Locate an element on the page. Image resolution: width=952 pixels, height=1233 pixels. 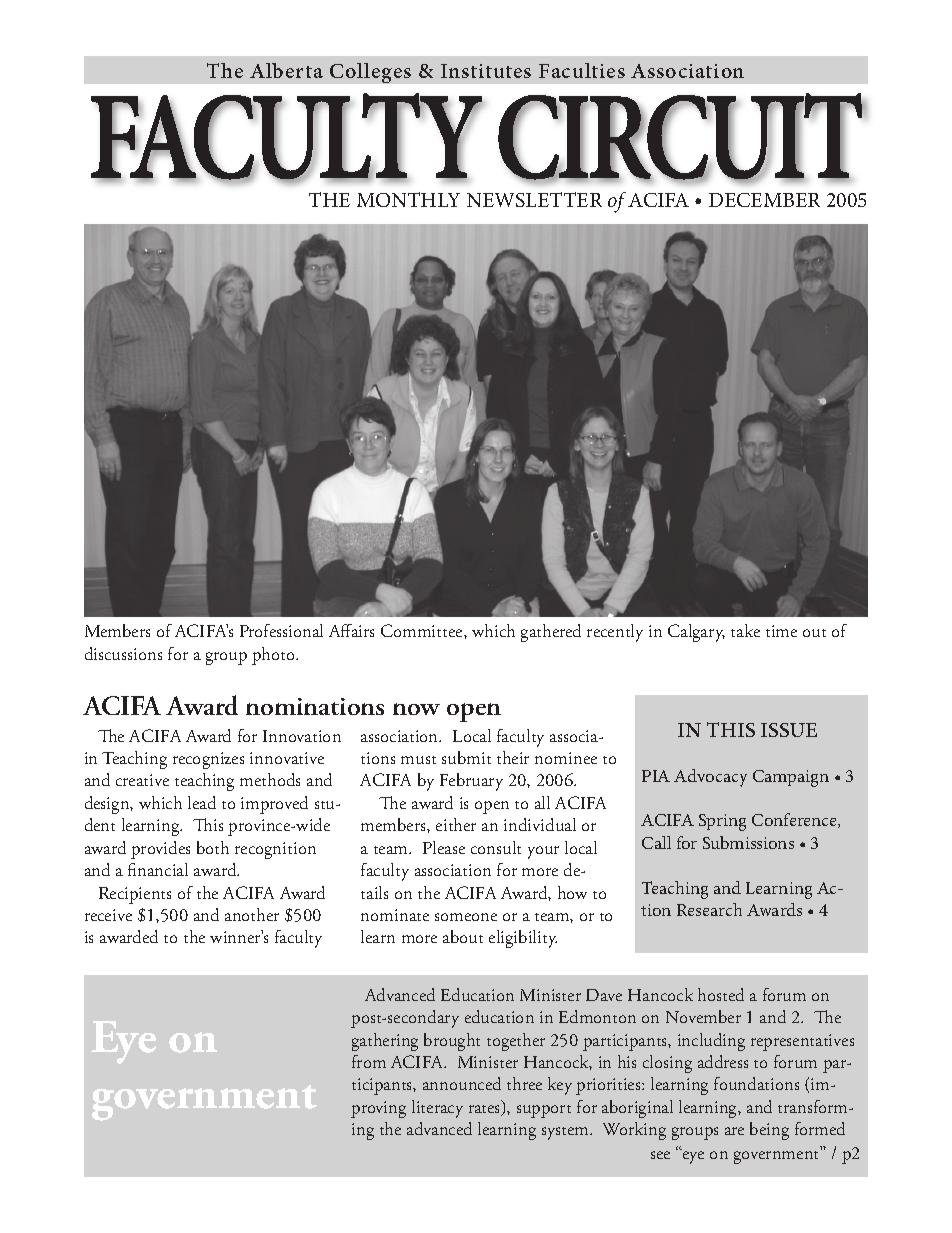
Please is located at coordinates (444, 847).
